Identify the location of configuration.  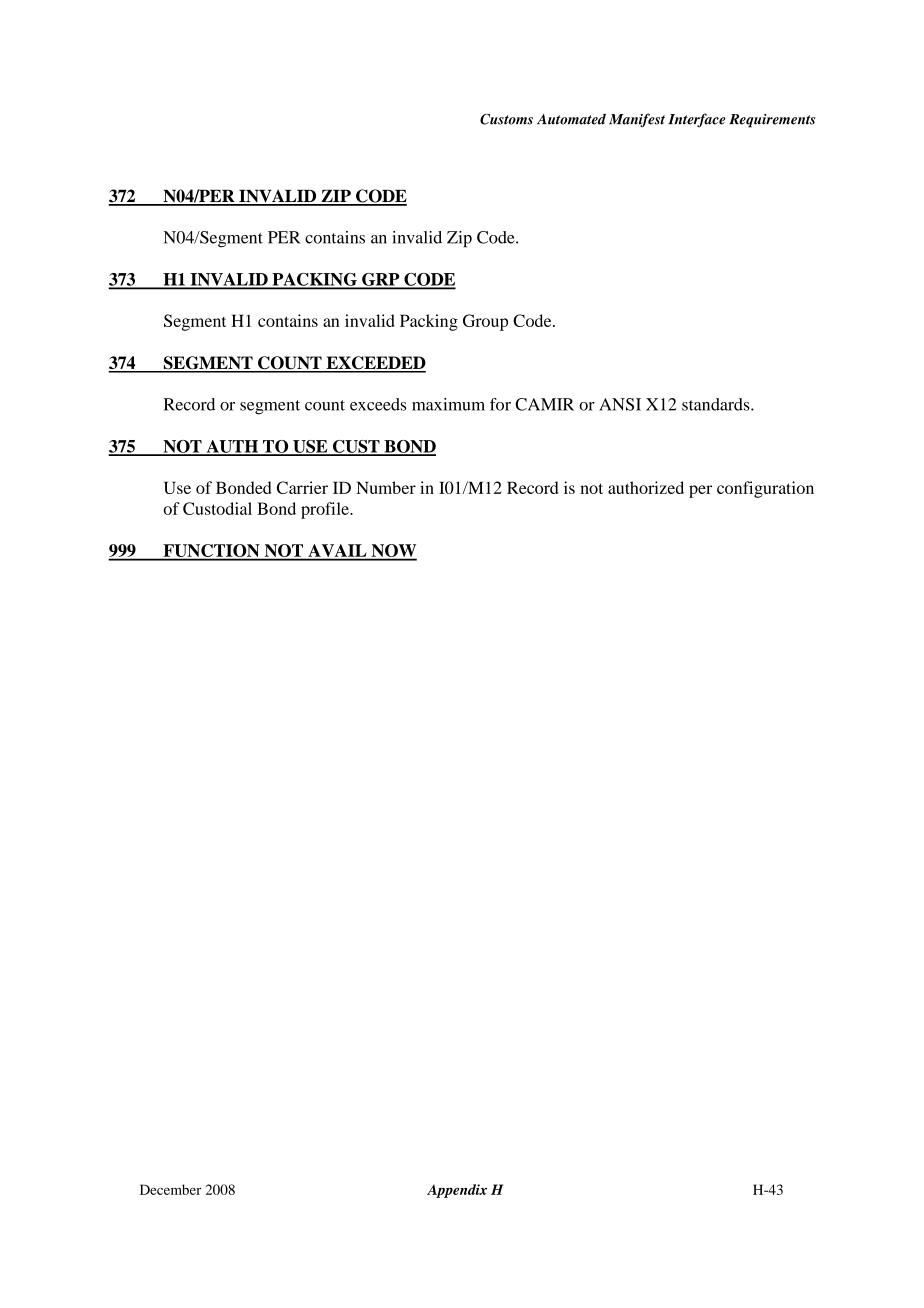
(765, 489).
